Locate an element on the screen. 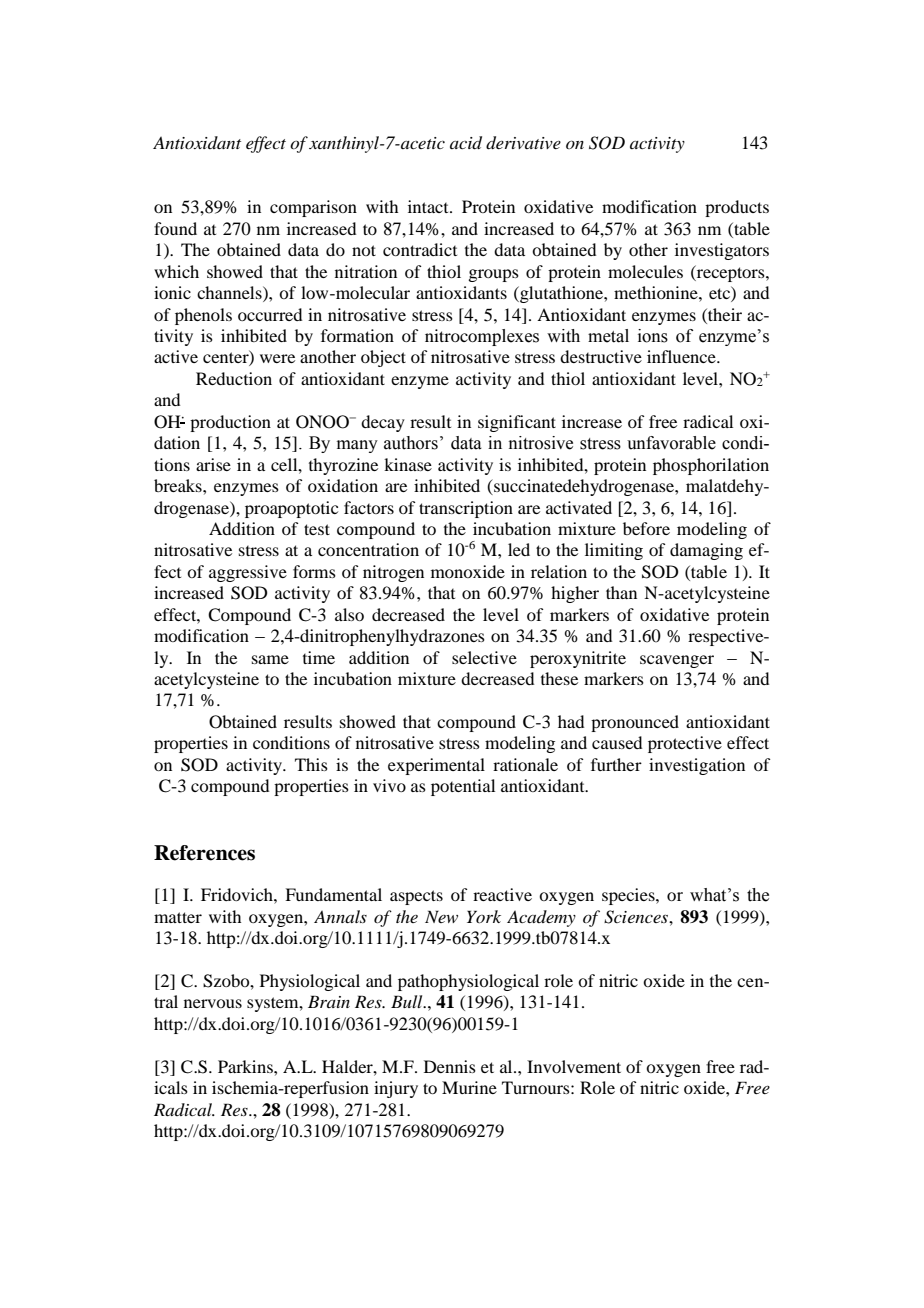 Image resolution: width=924 pixels, height=1308 pixels. Brain is located at coordinates (329, 1001).
